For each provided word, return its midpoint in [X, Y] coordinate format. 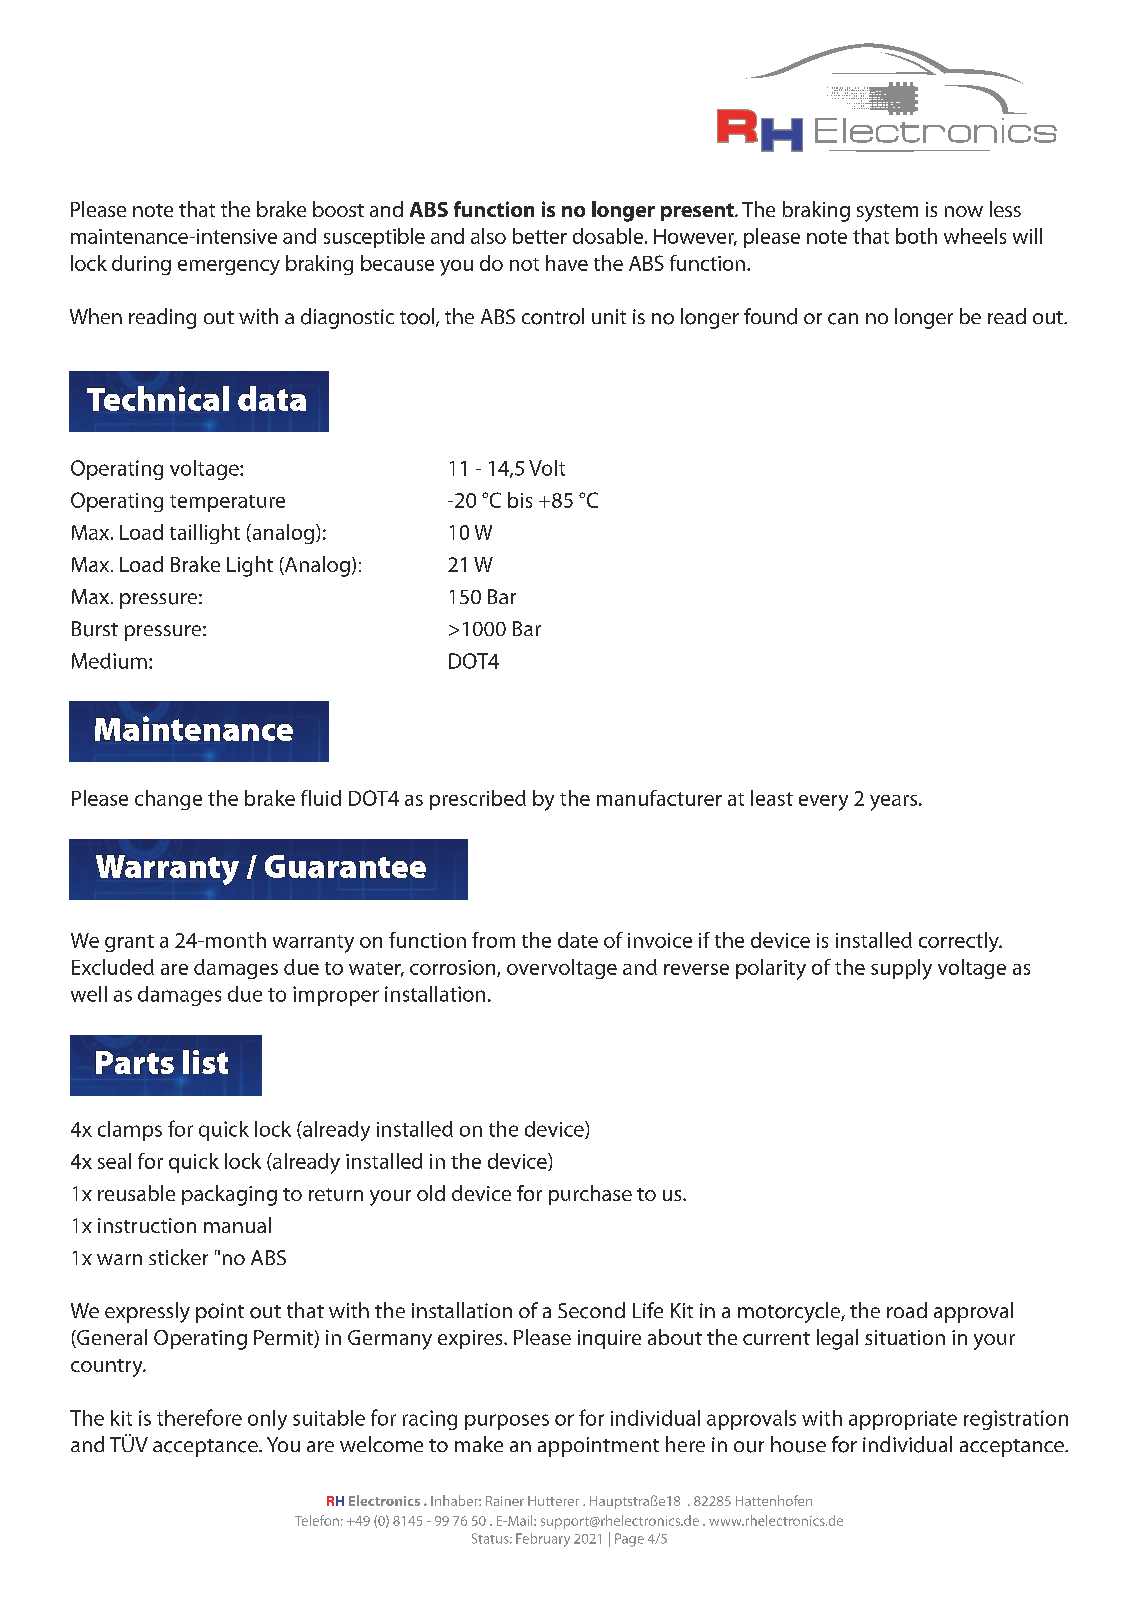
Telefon [317, 1520]
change [168, 800]
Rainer [505, 1501]
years [895, 803]
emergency [229, 267]
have [567, 263]
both [916, 236]
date [578, 940]
